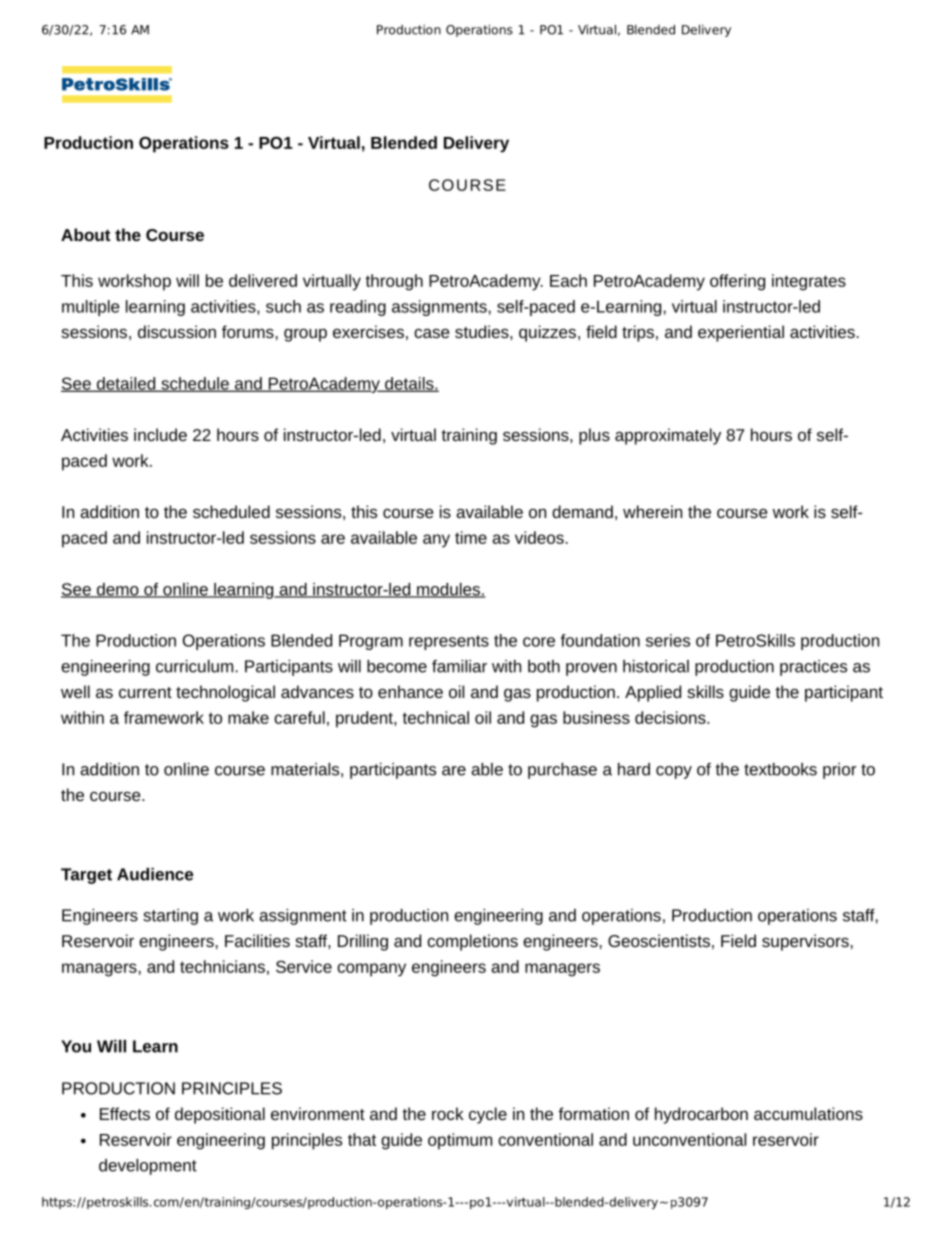 This page has width=952, height=1233. Describe the element at coordinates (671, 717) in the page. I see `decisions` at that location.
